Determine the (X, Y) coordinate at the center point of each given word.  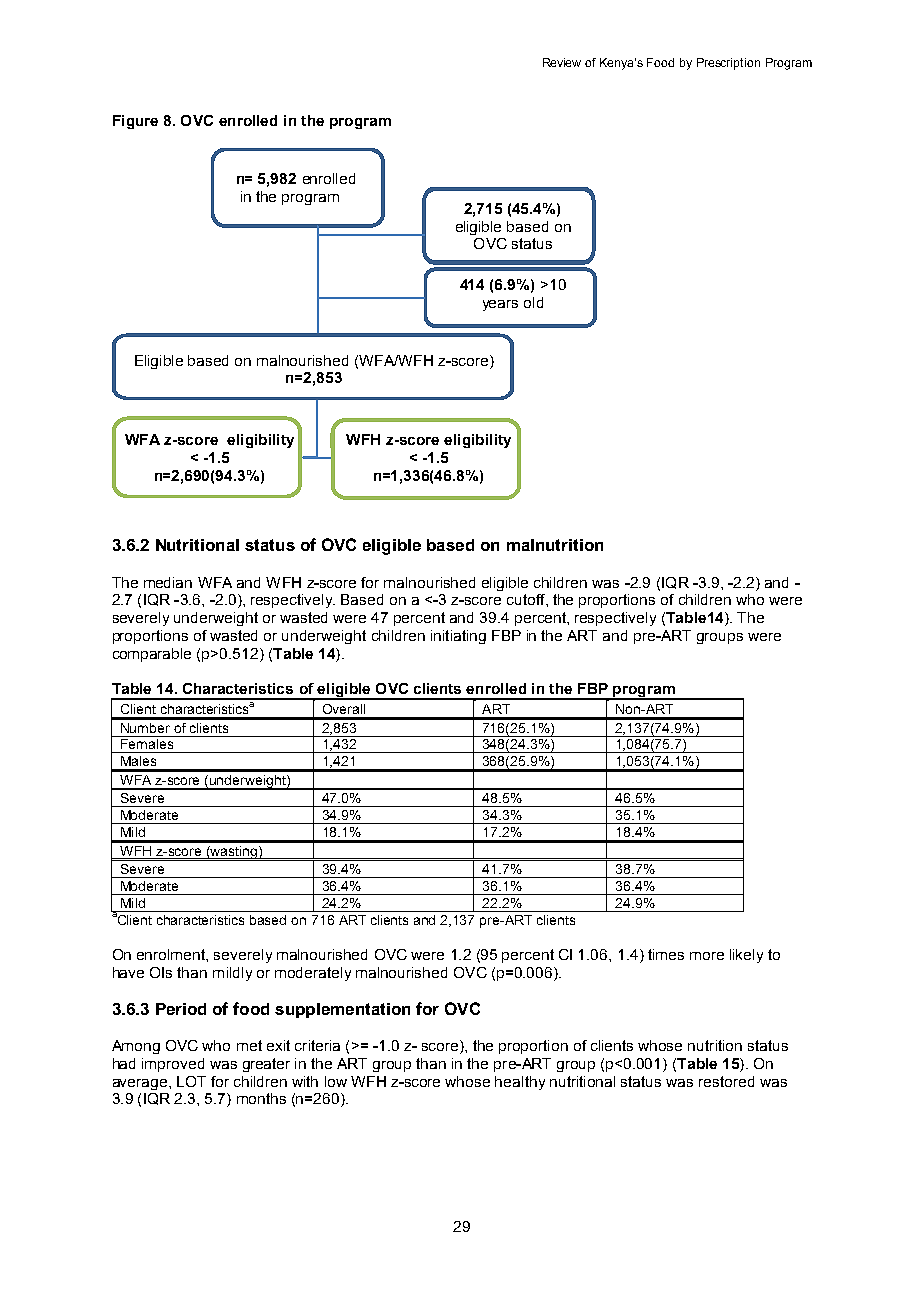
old (533, 302)
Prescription (728, 64)
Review (562, 62)
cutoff (527, 599)
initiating (458, 637)
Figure (135, 122)
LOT (191, 1081)
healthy (520, 1083)
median (168, 582)
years (500, 305)
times (666, 954)
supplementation (342, 1010)
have (128, 972)
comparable (152, 655)
